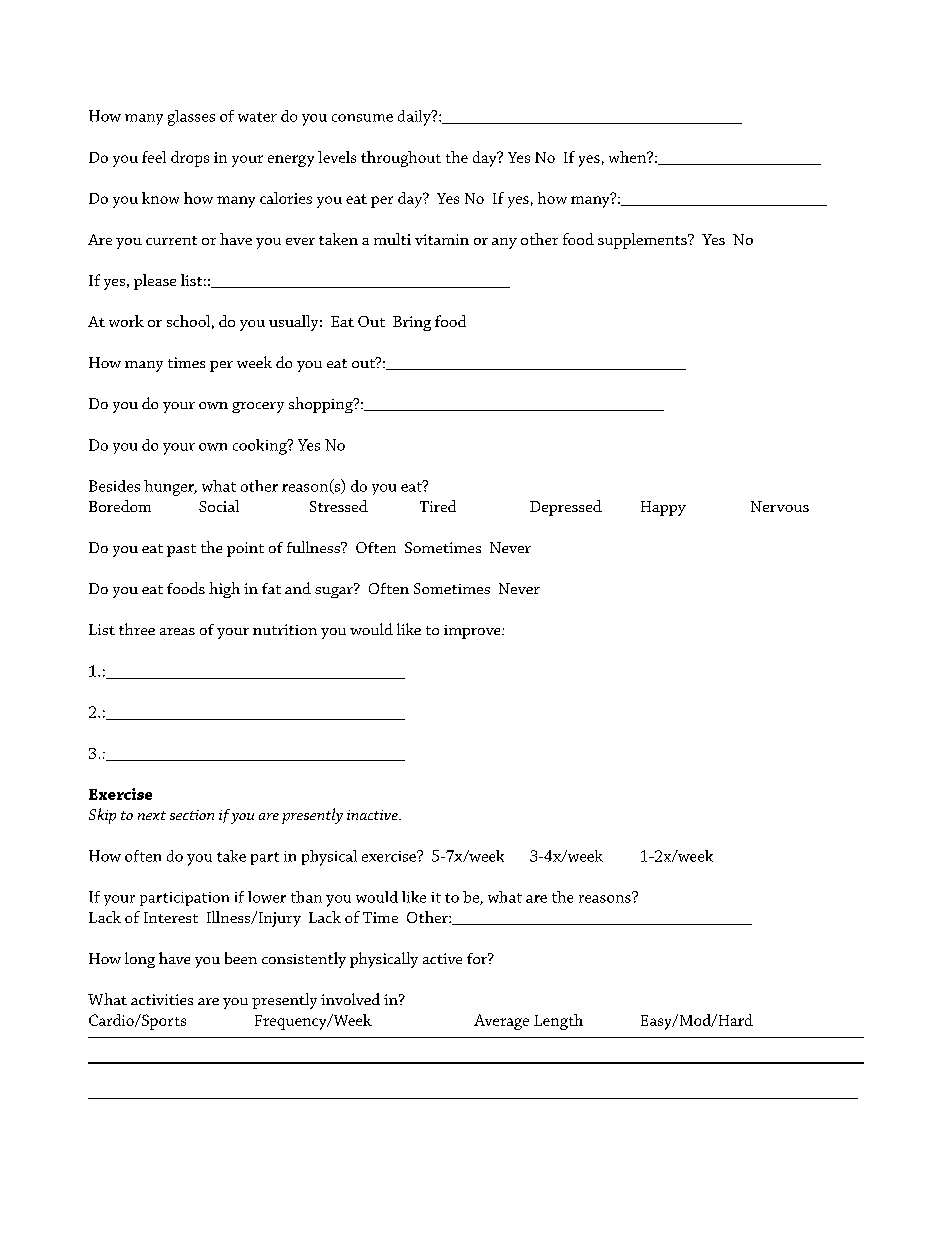  I want to click on activities, so click(162, 999).
